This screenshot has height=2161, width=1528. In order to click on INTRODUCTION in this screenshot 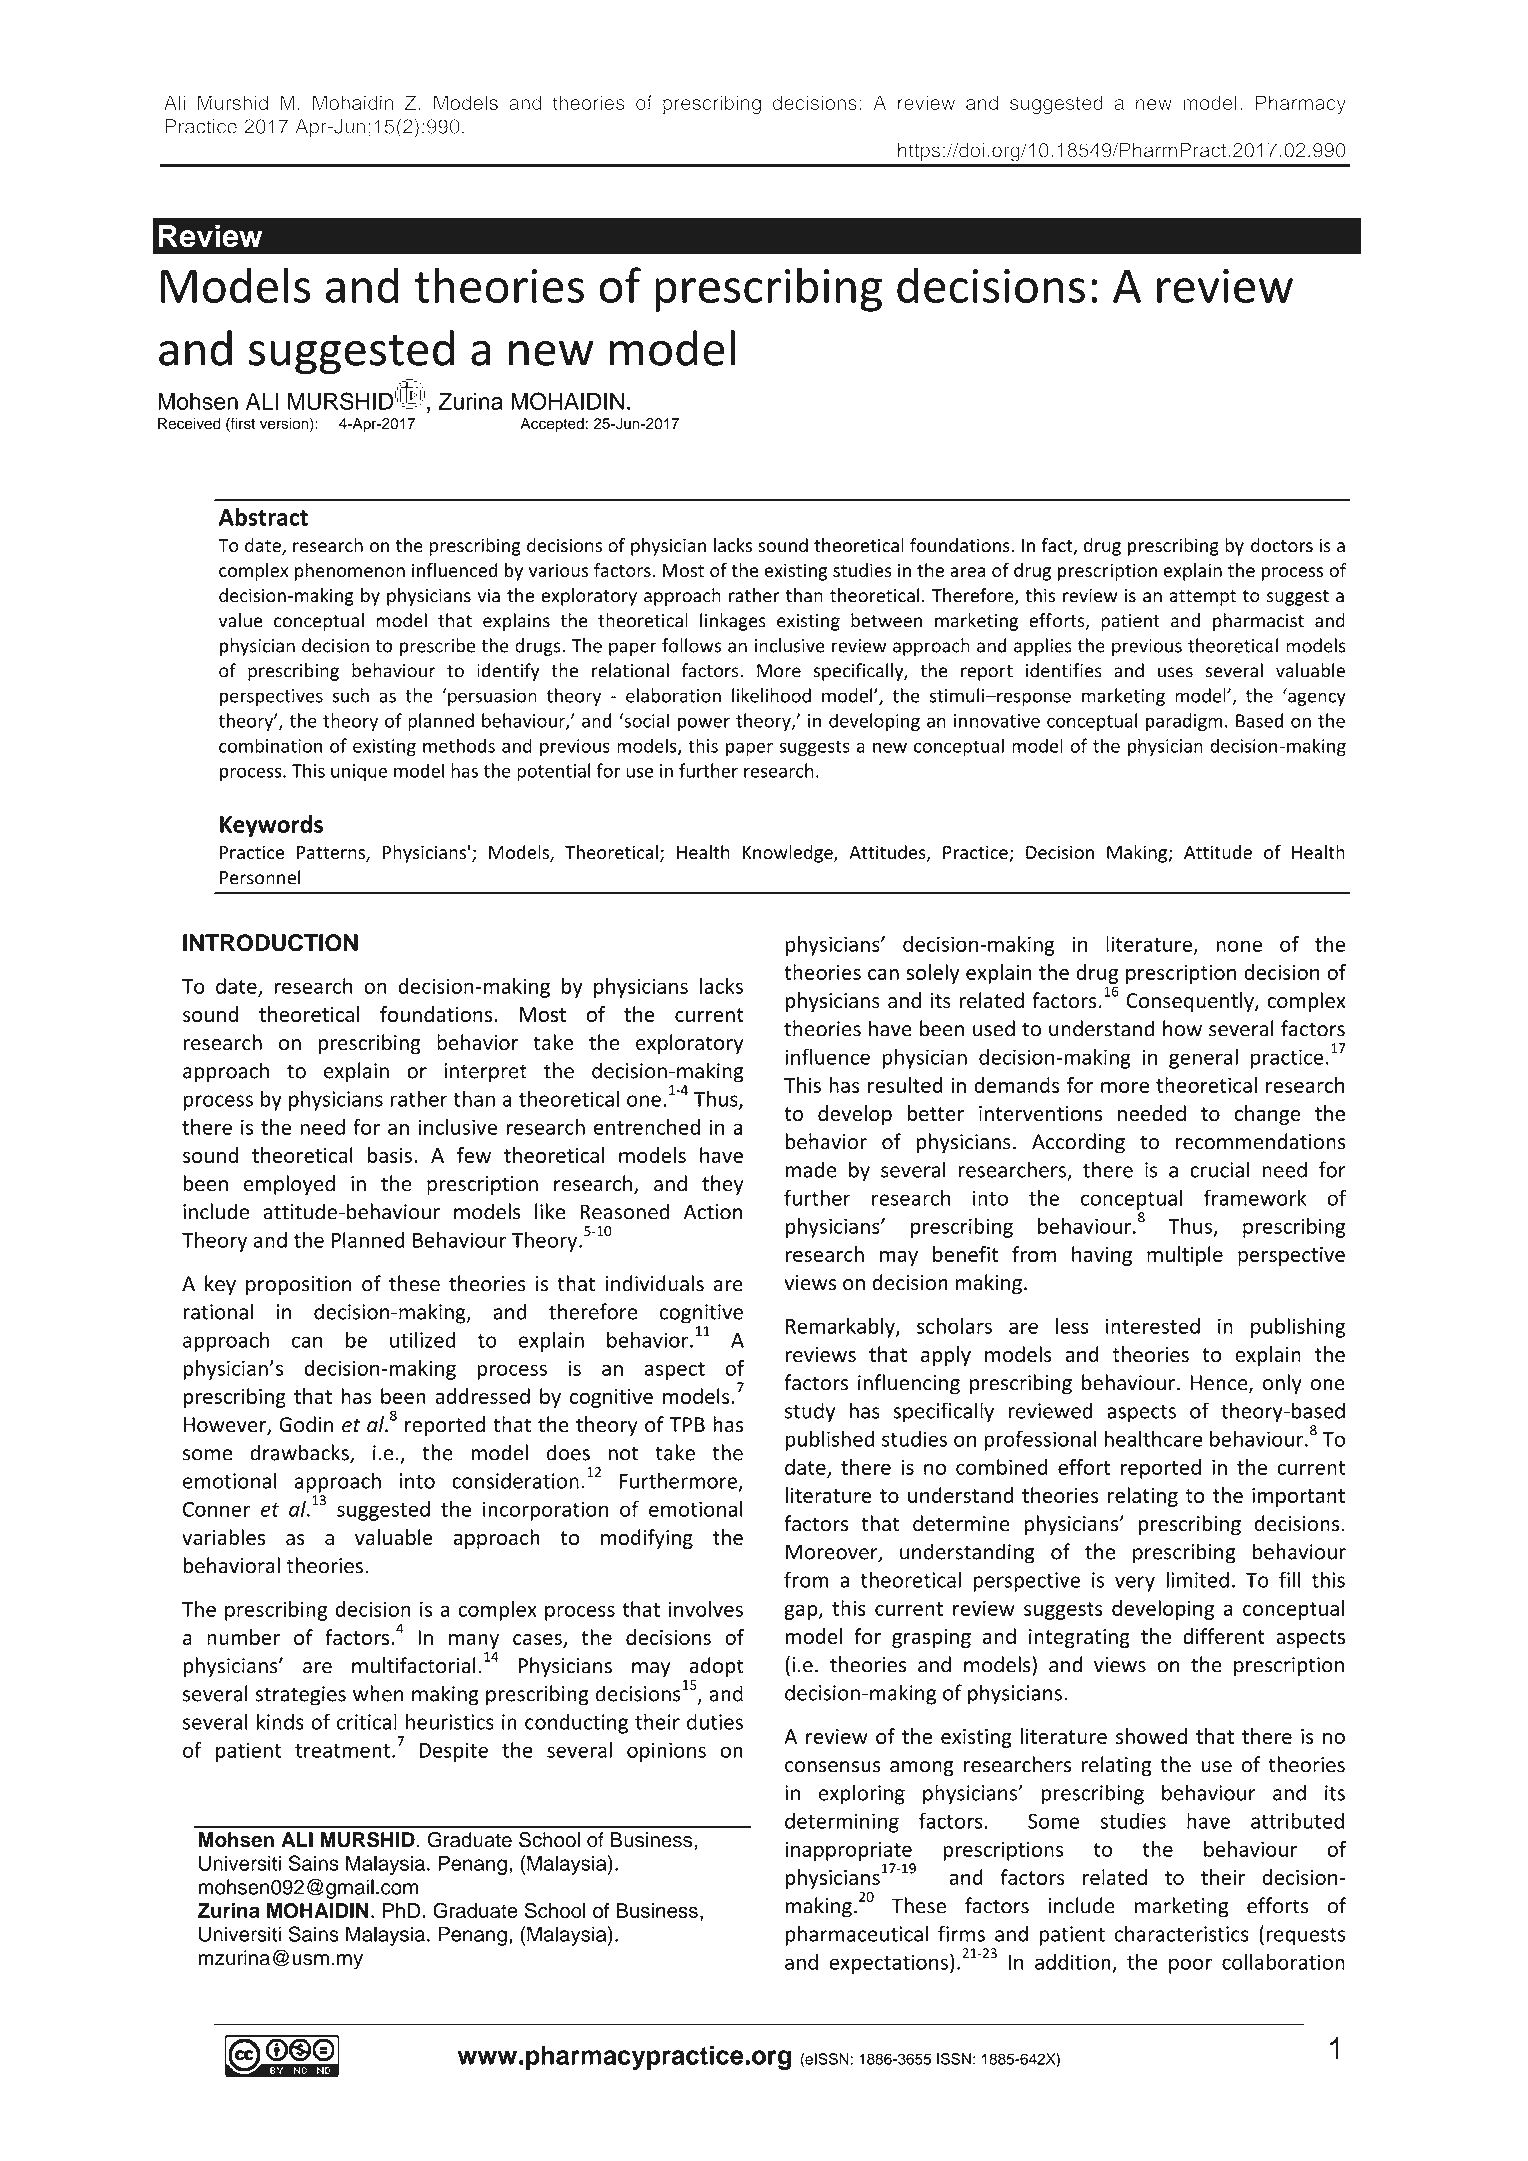, I will do `click(270, 943)`.
